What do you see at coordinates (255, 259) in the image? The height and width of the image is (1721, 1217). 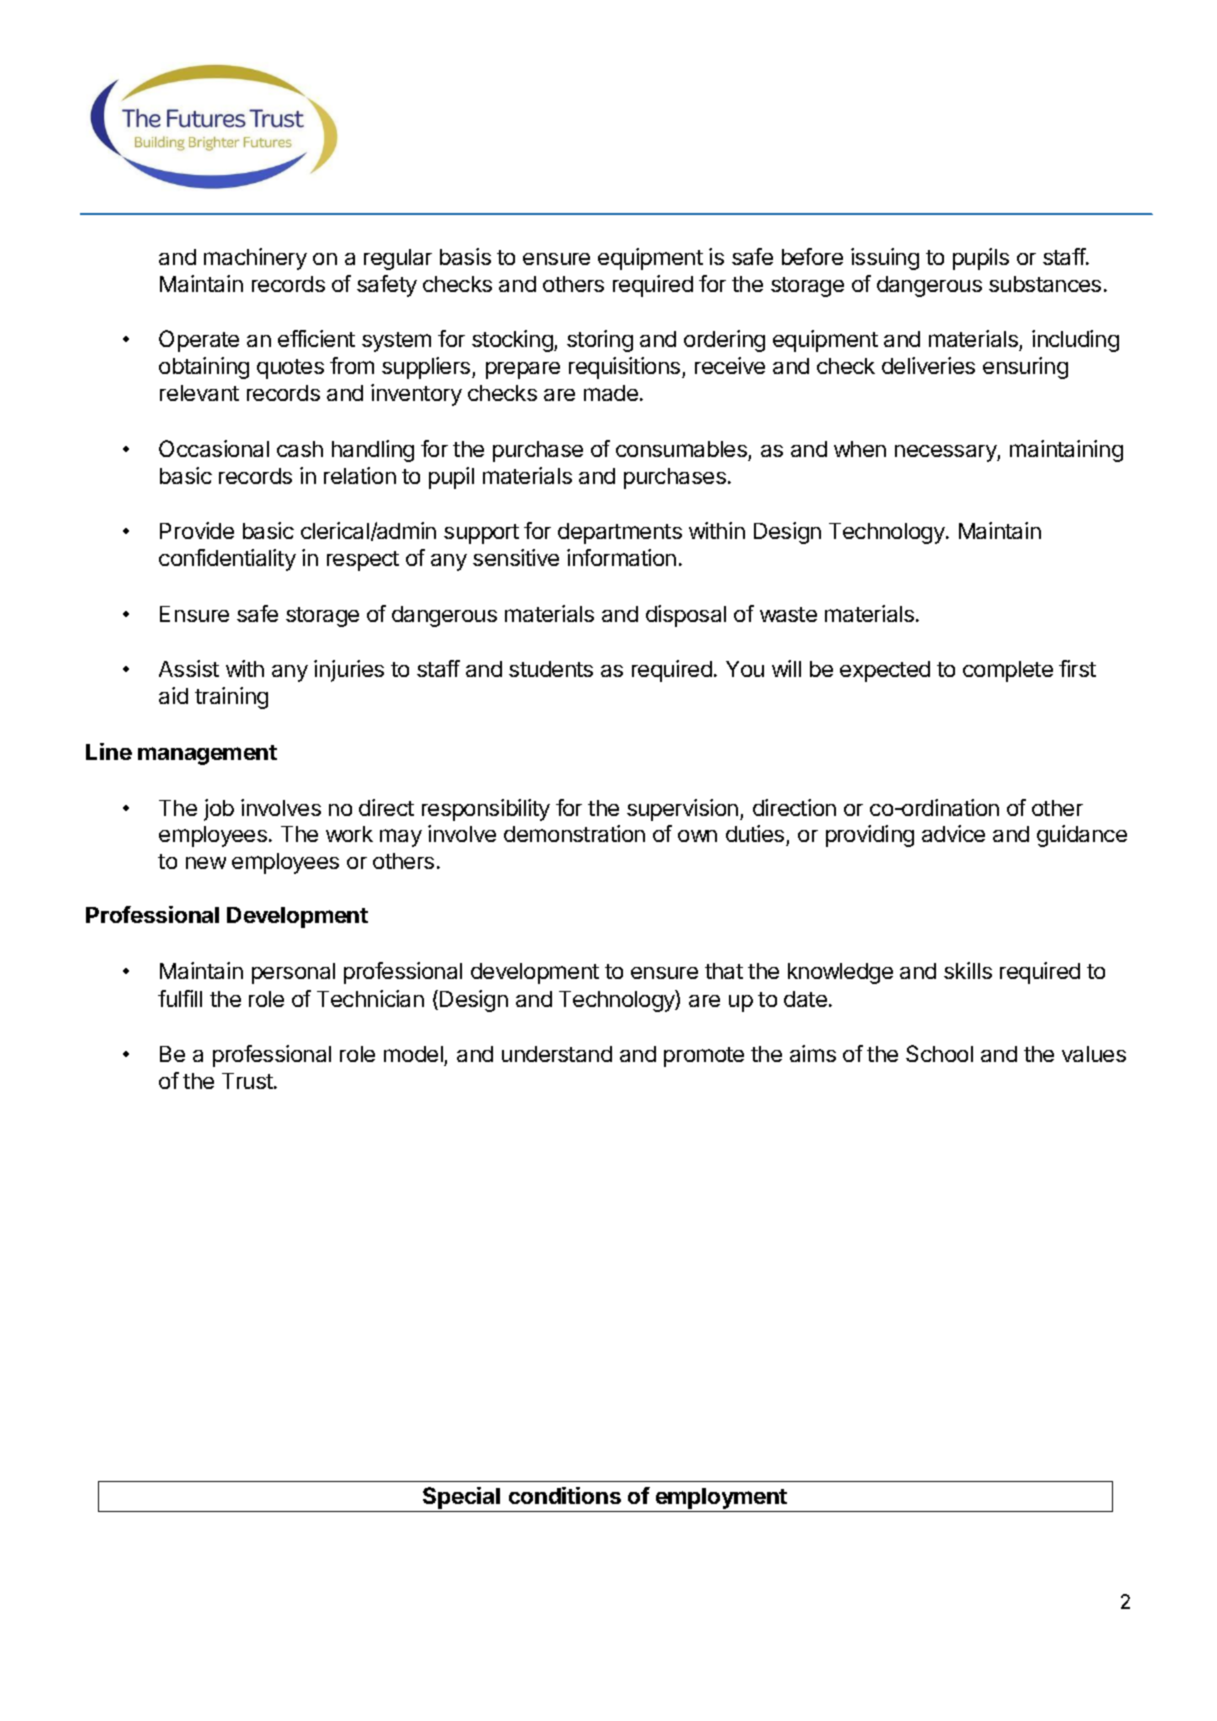 I see `machinery` at bounding box center [255, 259].
